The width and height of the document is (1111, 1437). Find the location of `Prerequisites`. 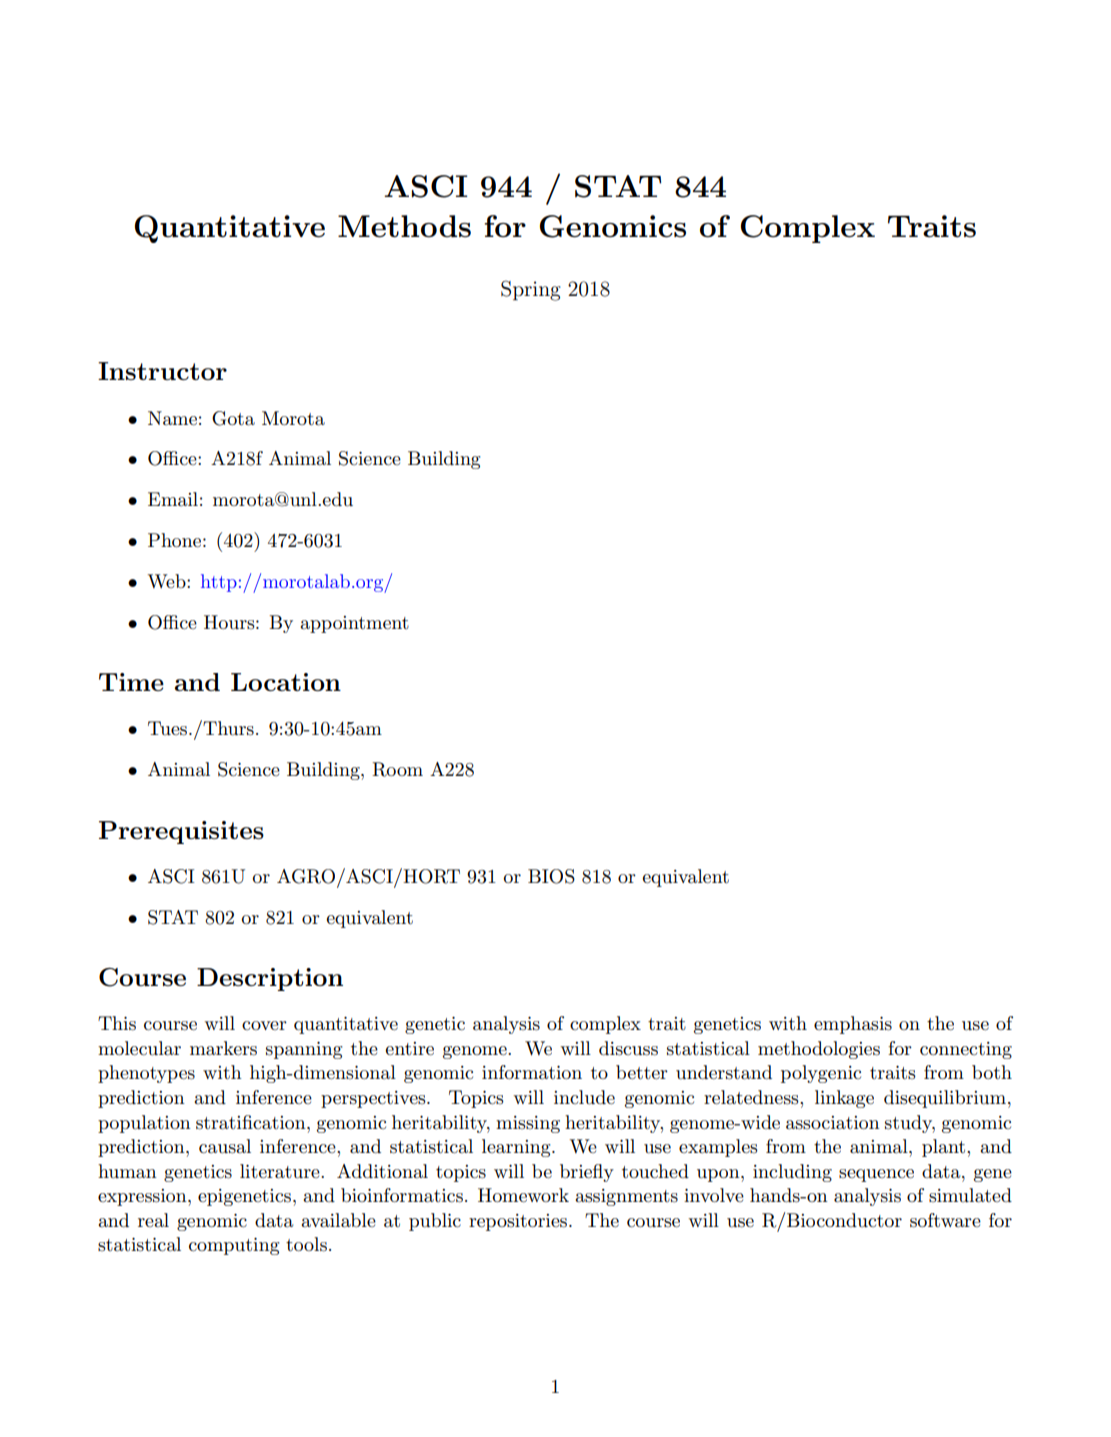

Prerequisites is located at coordinates (181, 832).
